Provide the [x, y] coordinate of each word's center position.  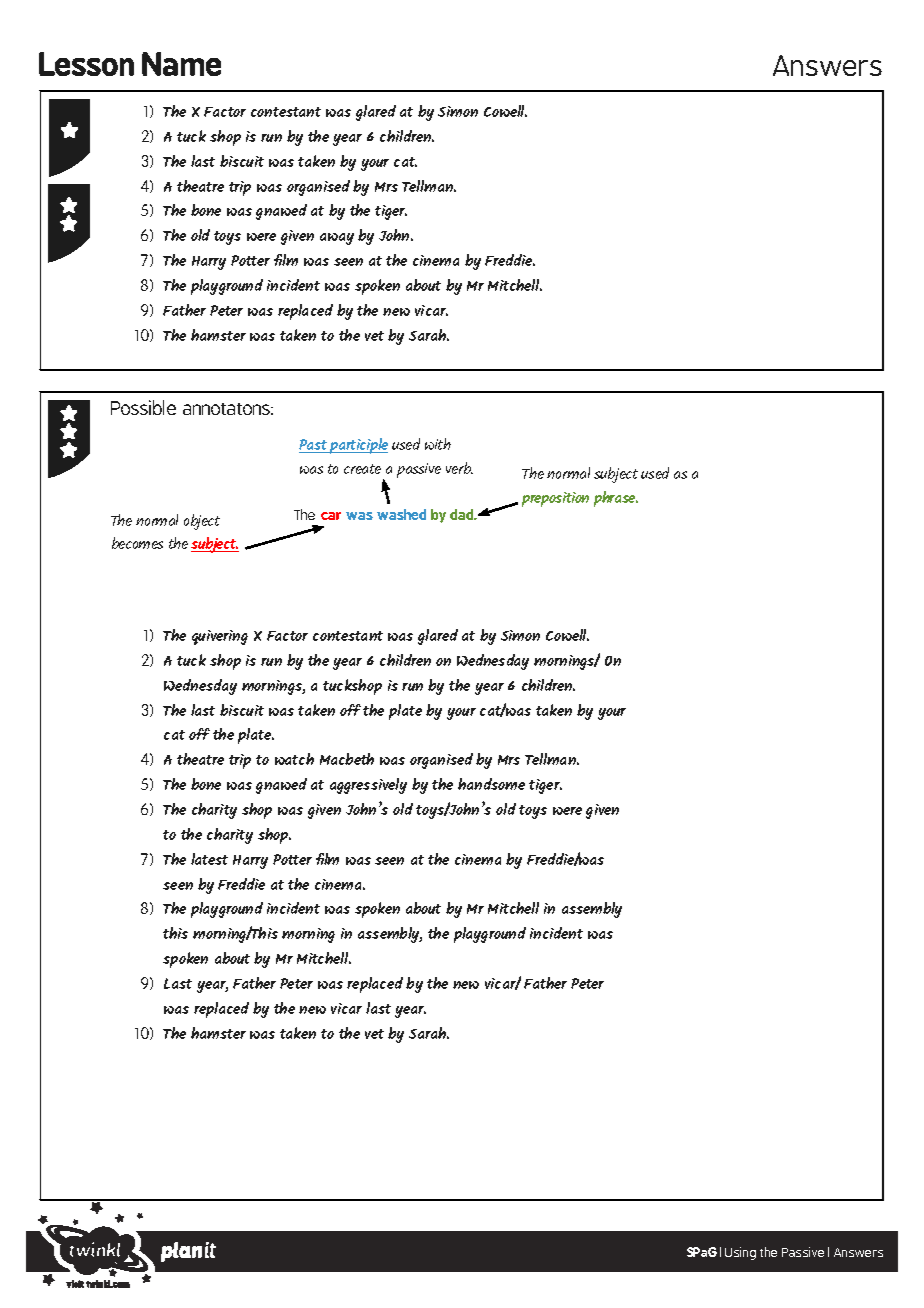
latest [209, 859]
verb [459, 468]
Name [181, 64]
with [438, 444]
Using [740, 1253]
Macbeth [347, 759]
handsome [491, 784]
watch [294, 759]
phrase [616, 499]
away [337, 239]
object [202, 522]
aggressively [368, 786]
